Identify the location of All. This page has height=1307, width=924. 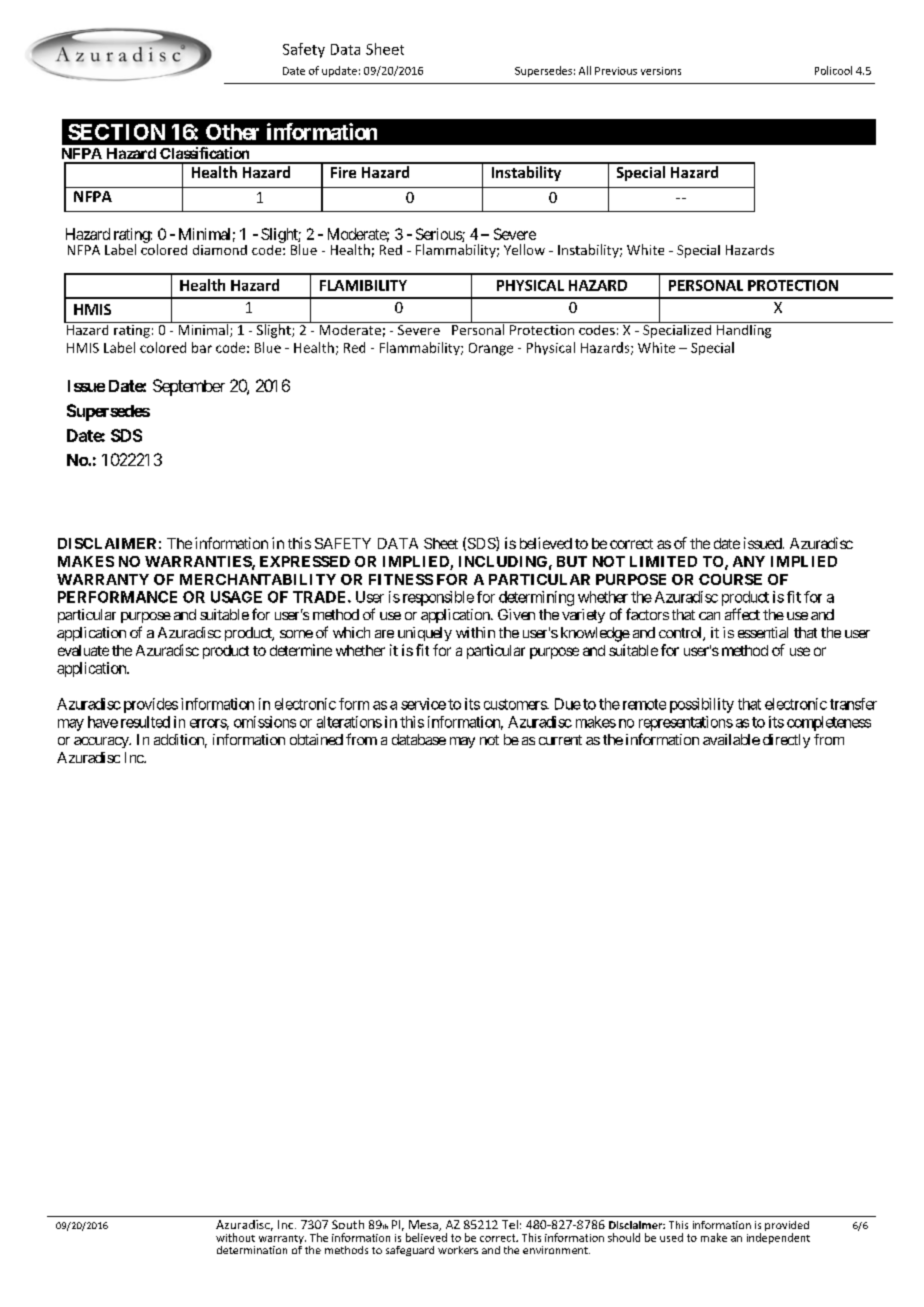
(585, 70).
